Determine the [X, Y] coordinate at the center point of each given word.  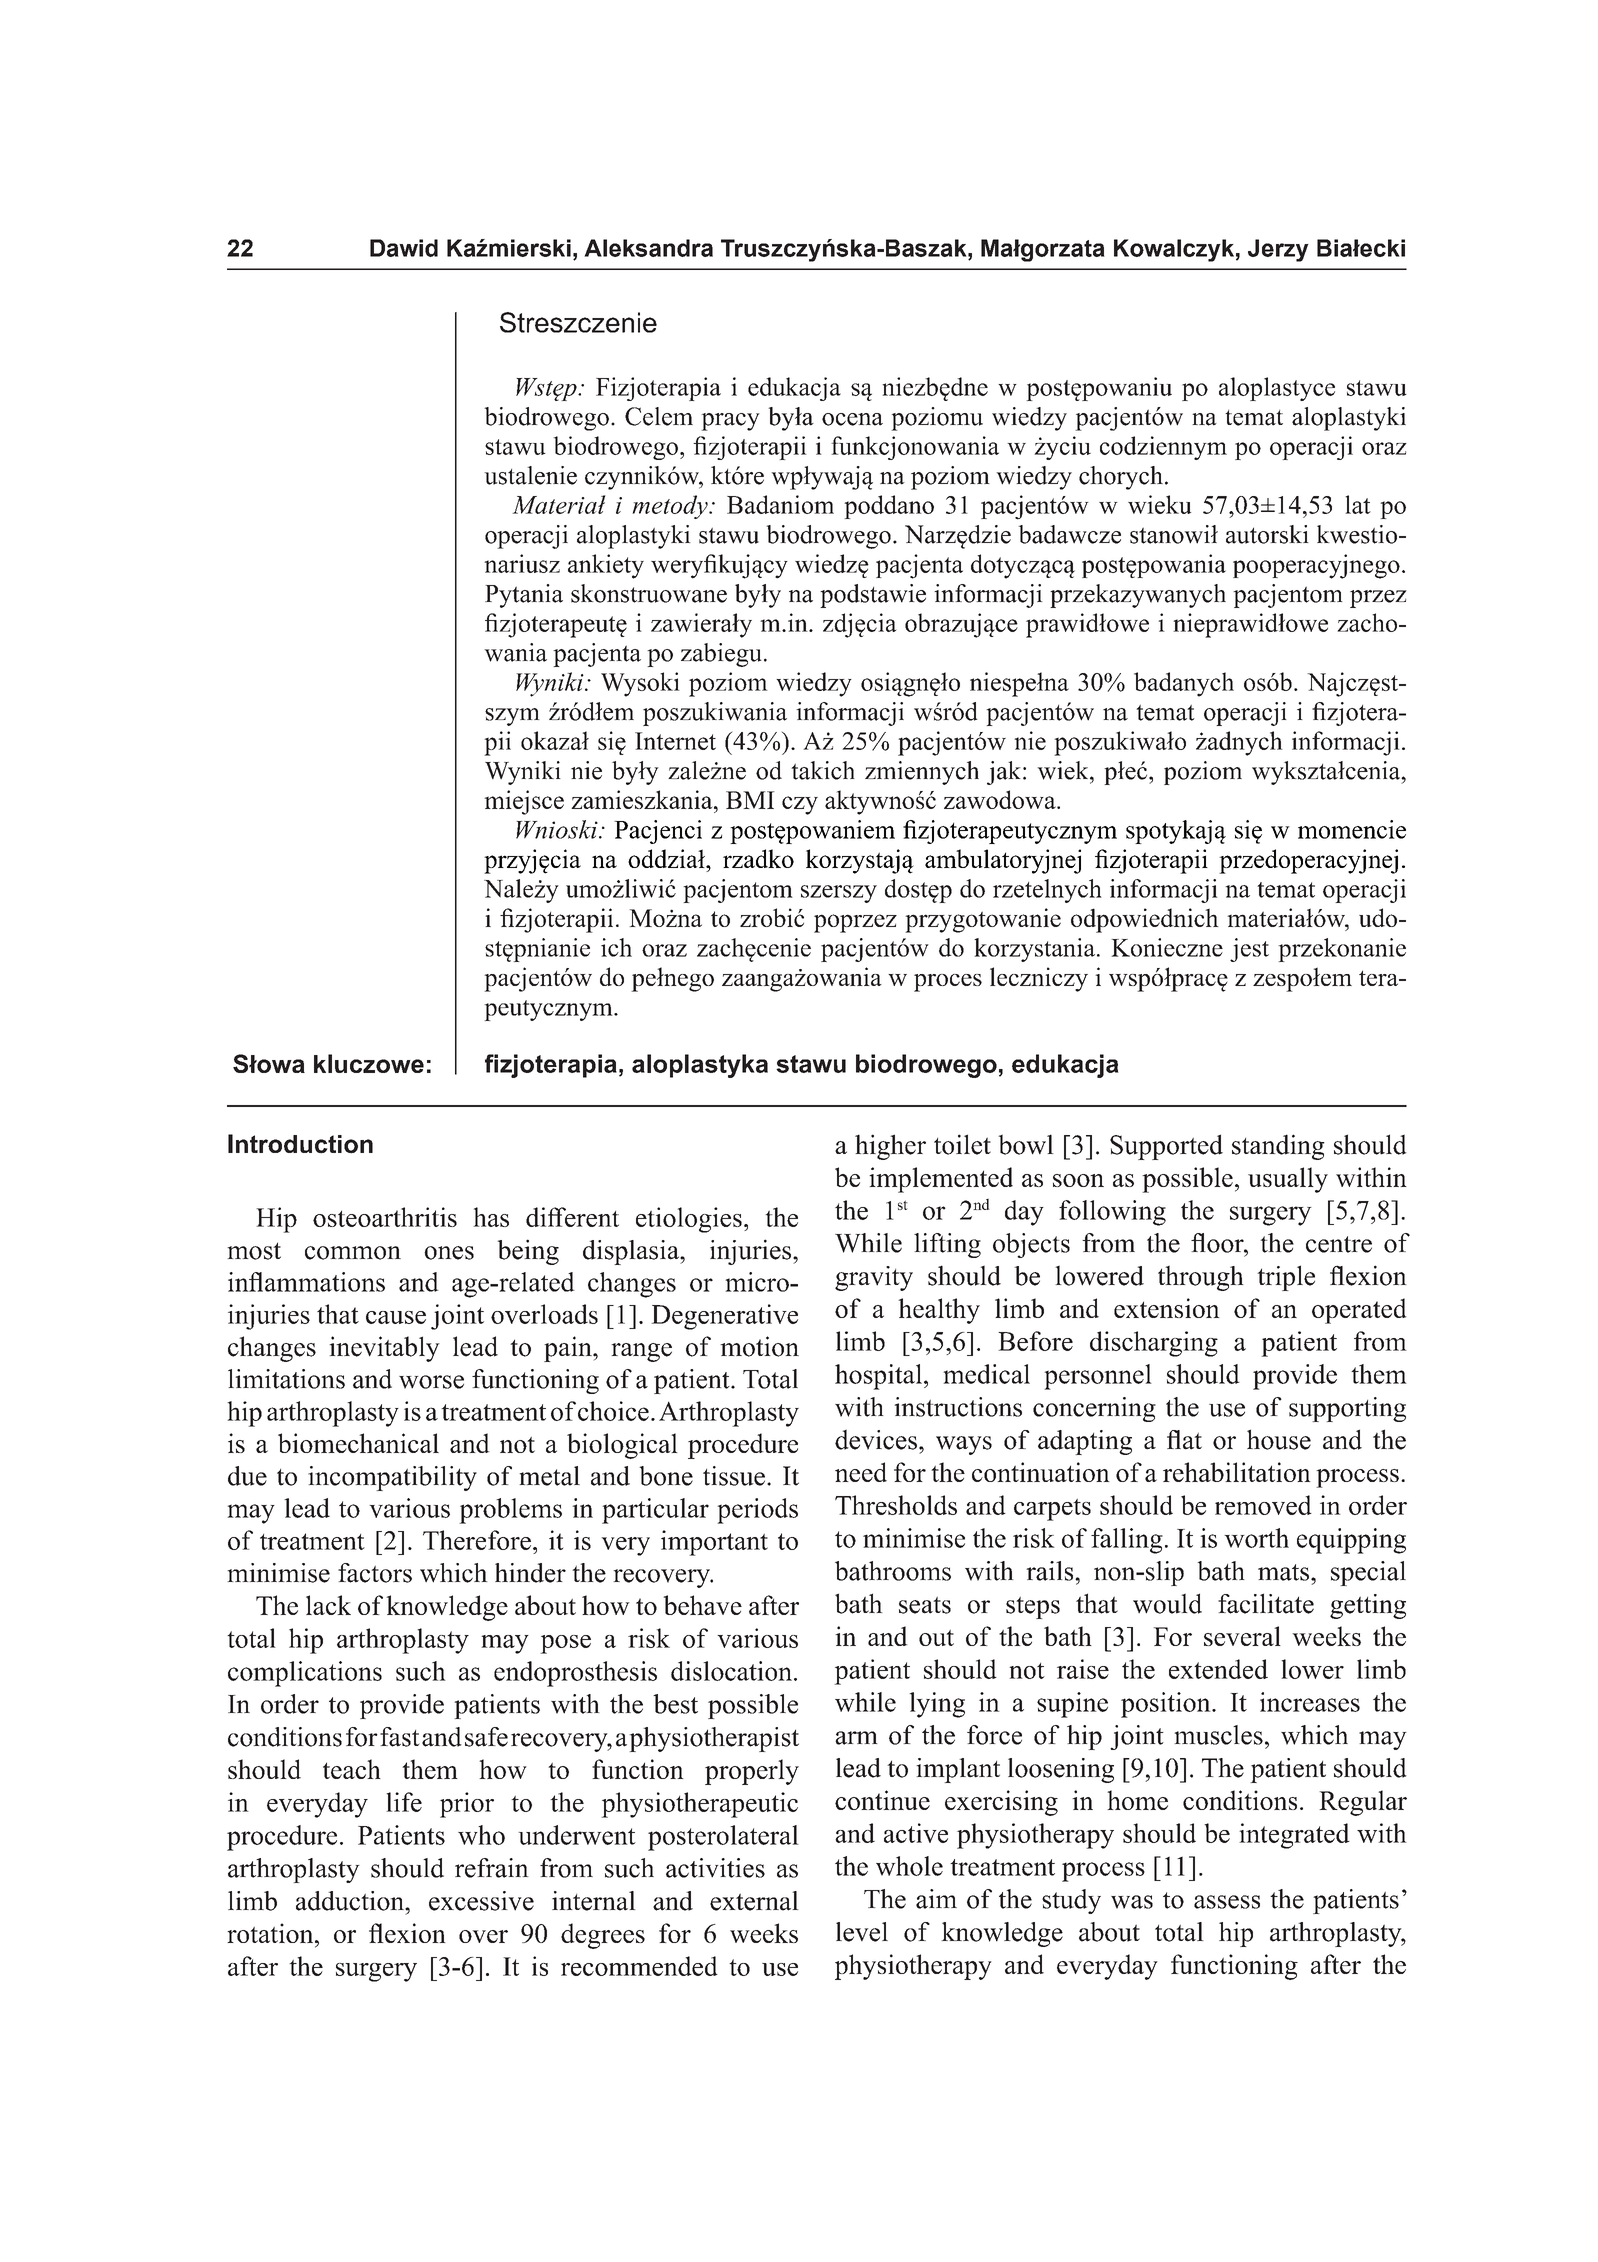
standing [1278, 1147]
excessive [481, 1901]
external [754, 1901]
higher [890, 1147]
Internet [675, 741]
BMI [750, 800]
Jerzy [1278, 250]
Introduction [300, 1144]
